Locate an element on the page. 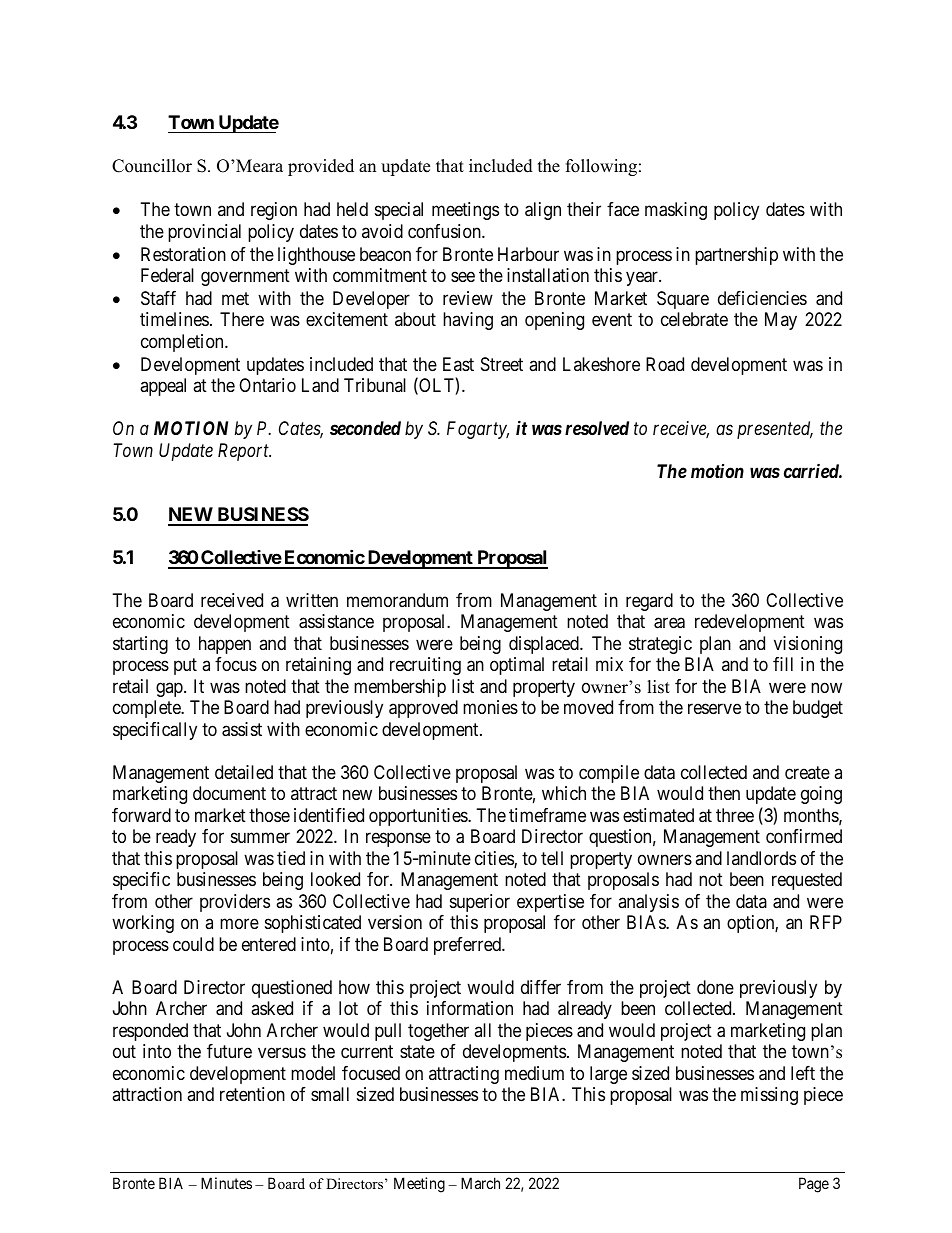 The height and width of the page is (1233, 952). cities is located at coordinates (495, 859).
